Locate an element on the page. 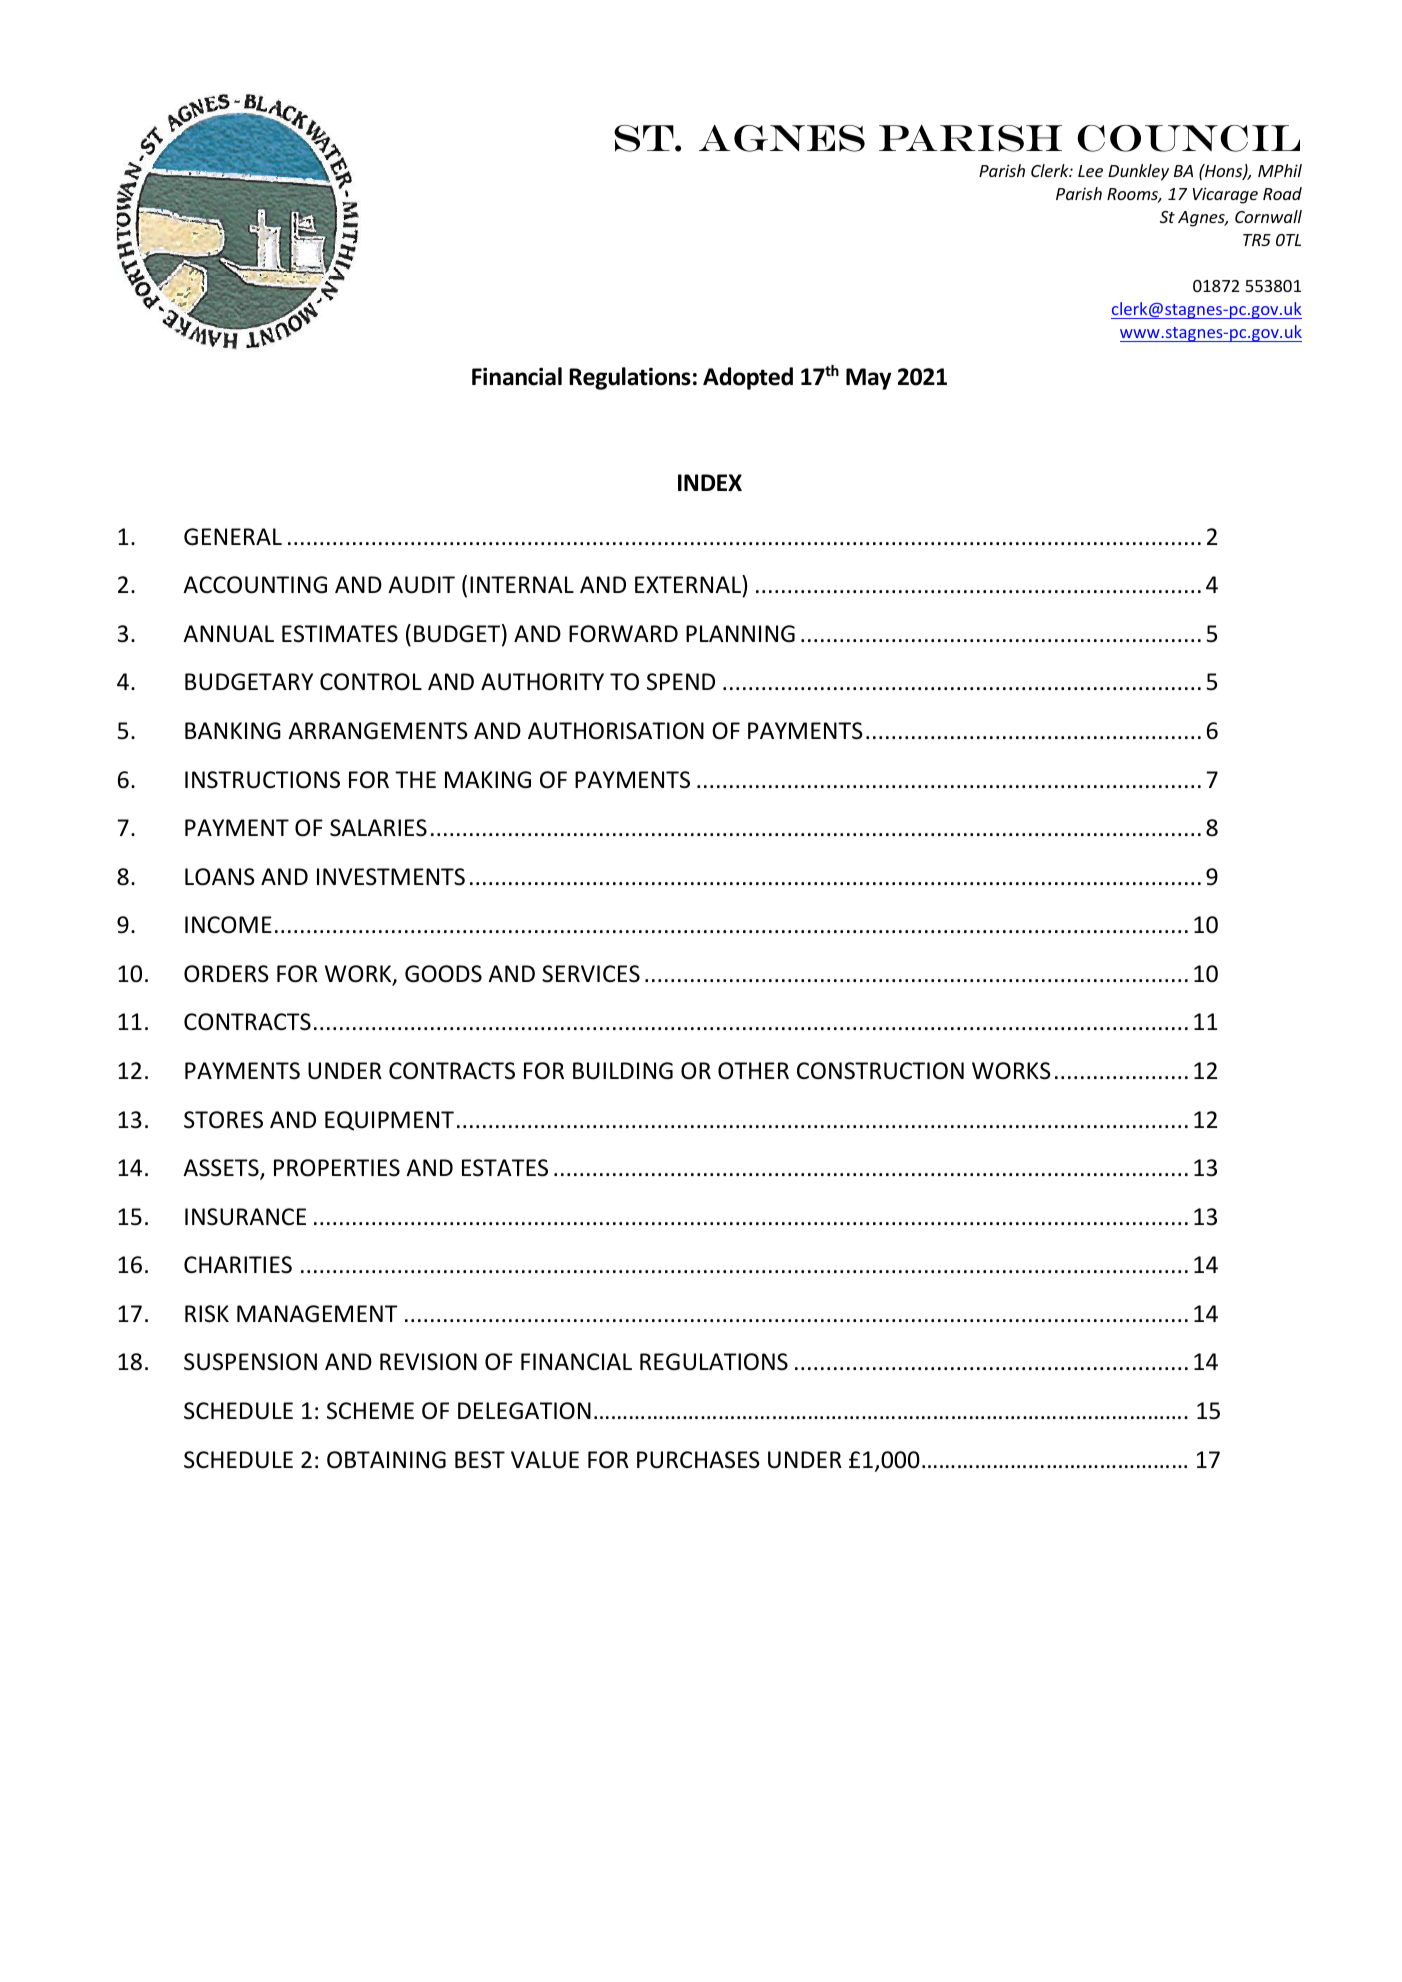 This page has height=1982, width=1402. FORWARD is located at coordinates (623, 634).
